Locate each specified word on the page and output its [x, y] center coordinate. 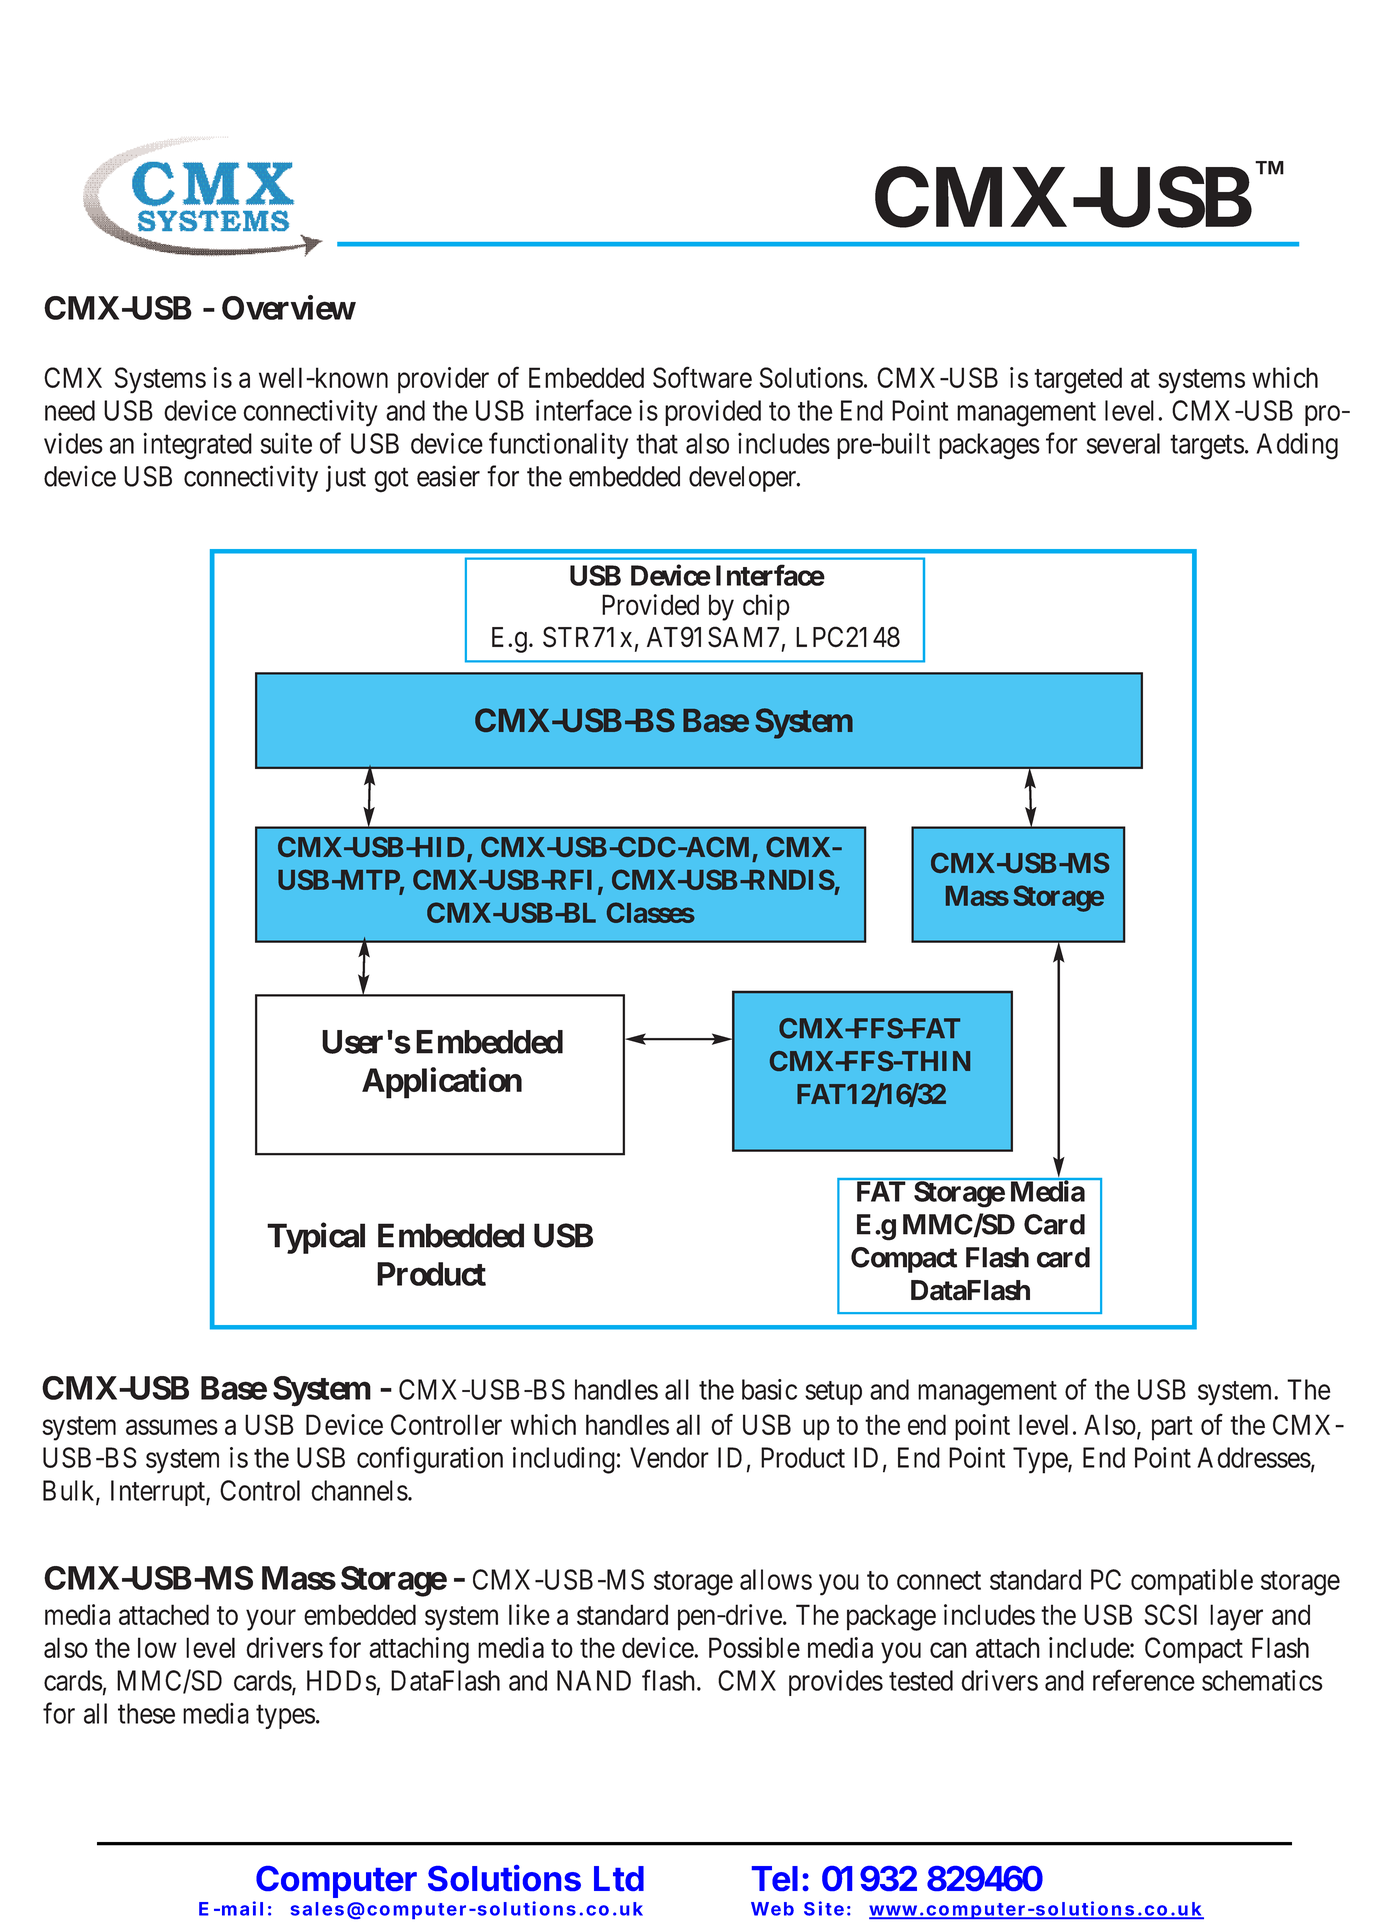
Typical [316, 1238]
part [1172, 1428]
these [146, 1713]
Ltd [619, 1878]
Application [442, 1083]
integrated [197, 446]
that [657, 443]
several [1123, 443]
